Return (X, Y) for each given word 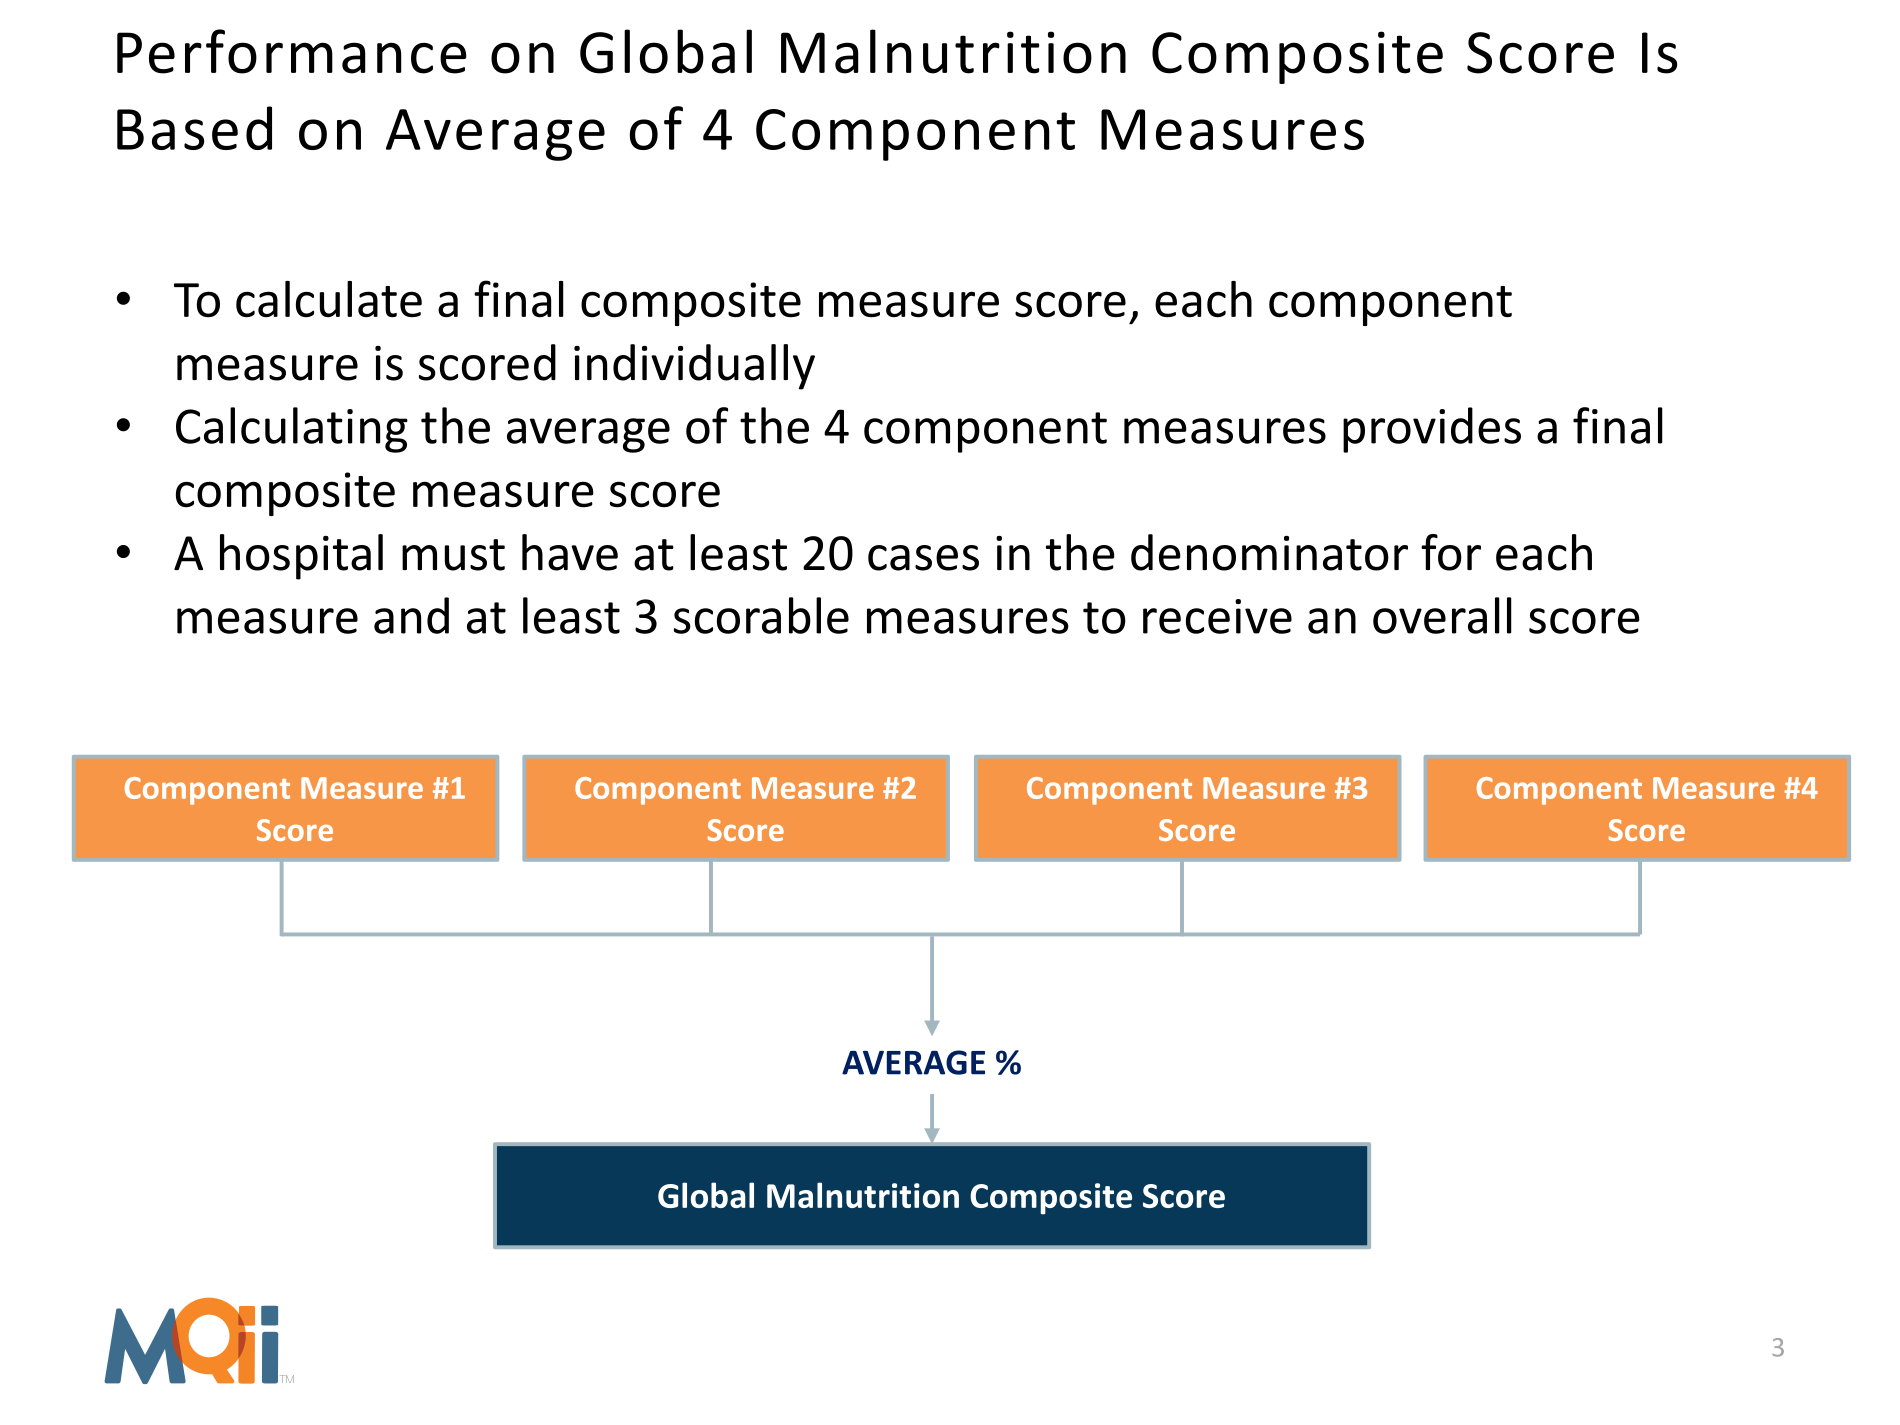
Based (194, 128)
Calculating (292, 430)
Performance (292, 51)
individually (694, 367)
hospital (301, 557)
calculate (329, 299)
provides (1432, 430)
